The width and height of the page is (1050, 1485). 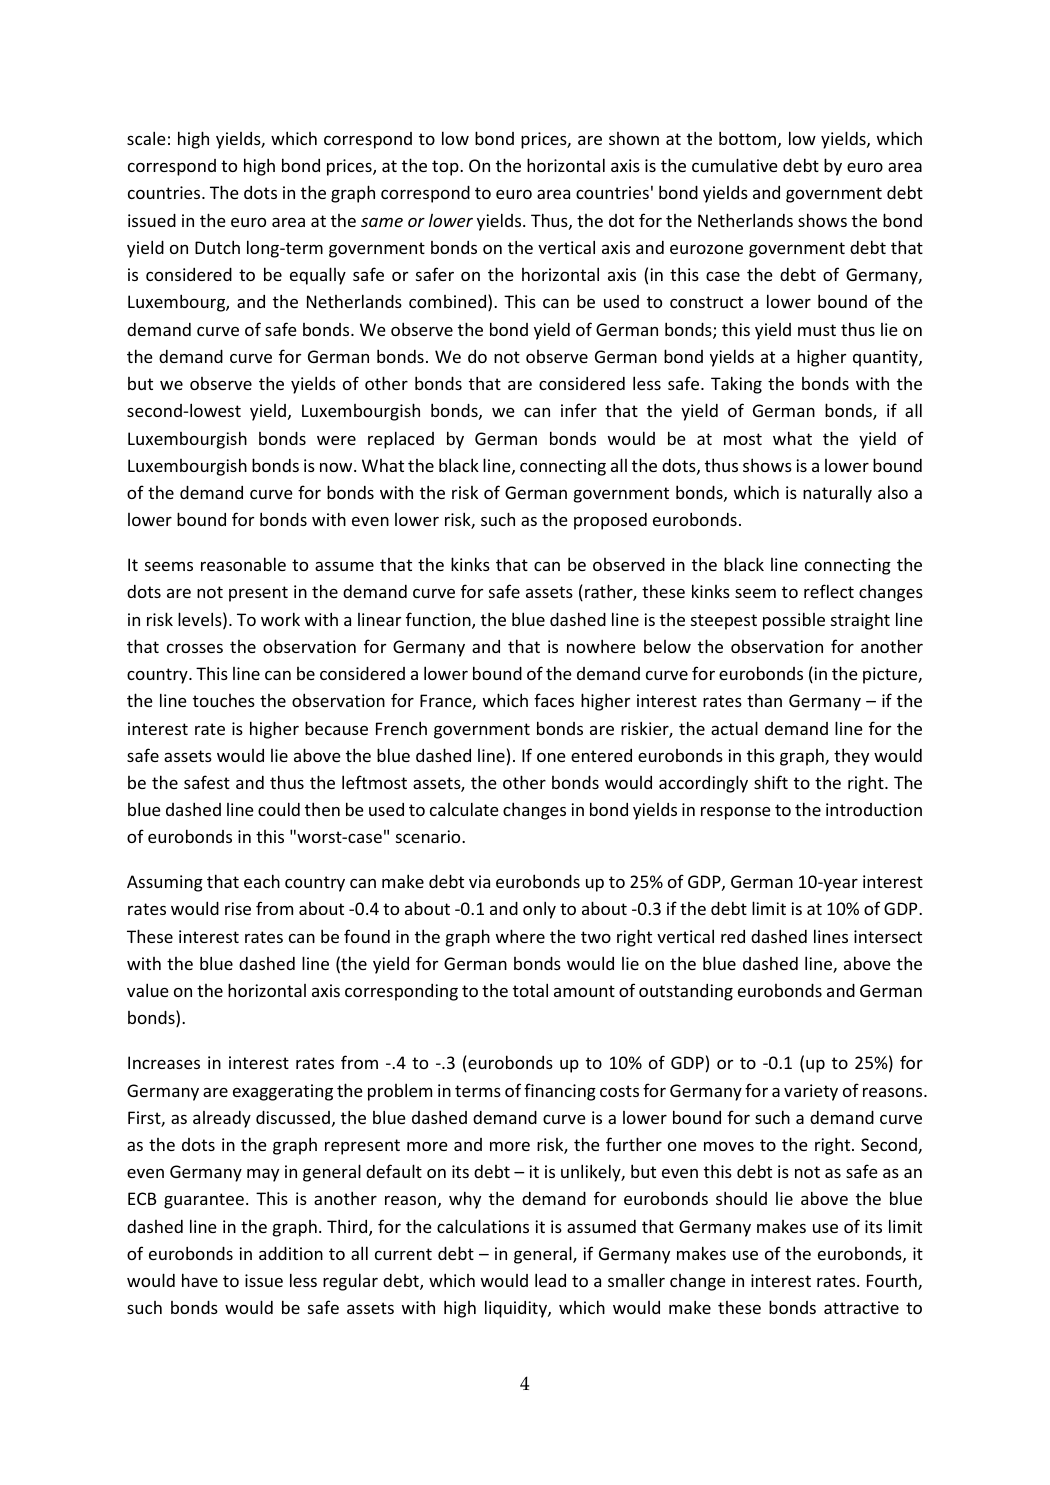 I want to click on intersect, so click(x=888, y=936).
